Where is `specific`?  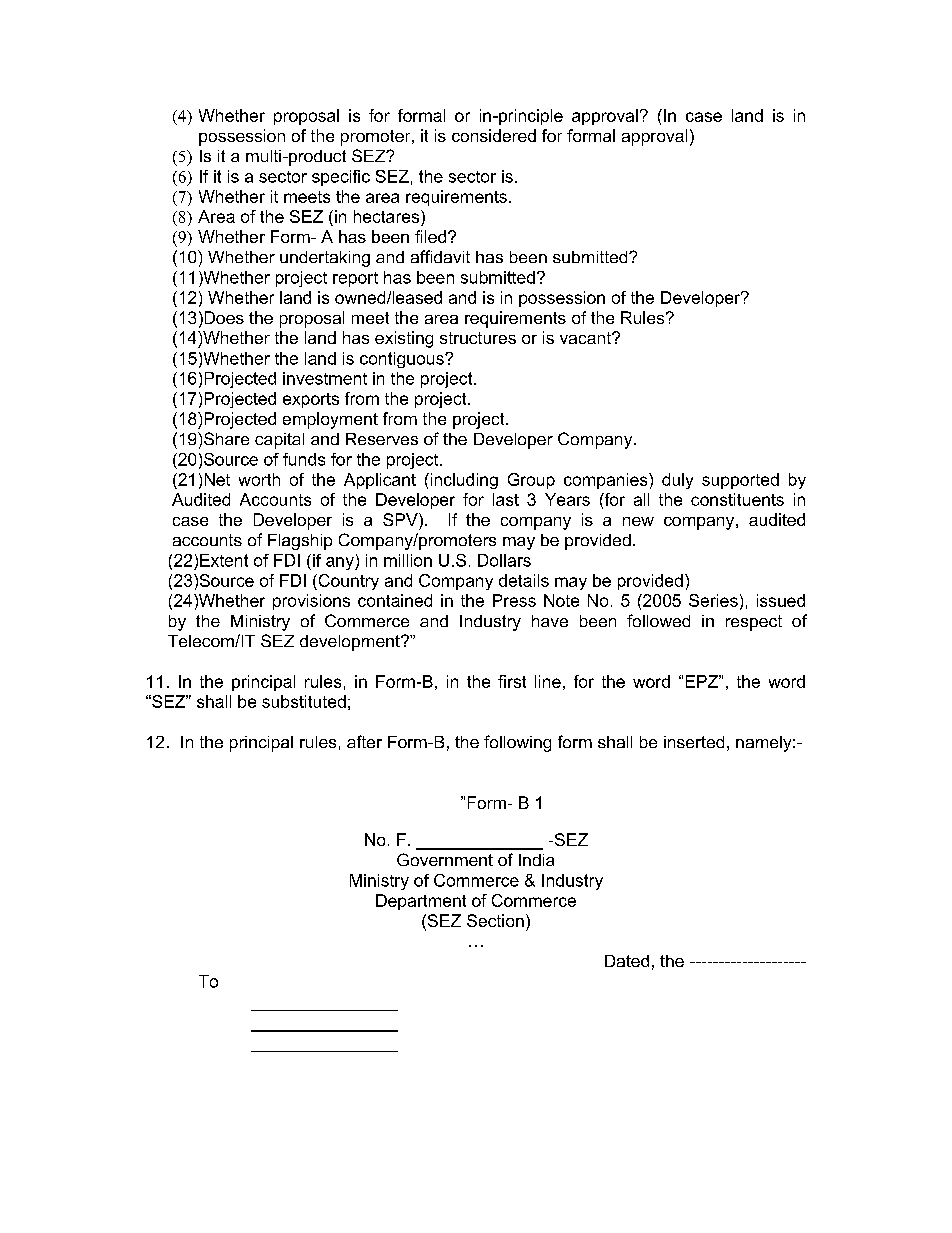 specific is located at coordinates (341, 178).
